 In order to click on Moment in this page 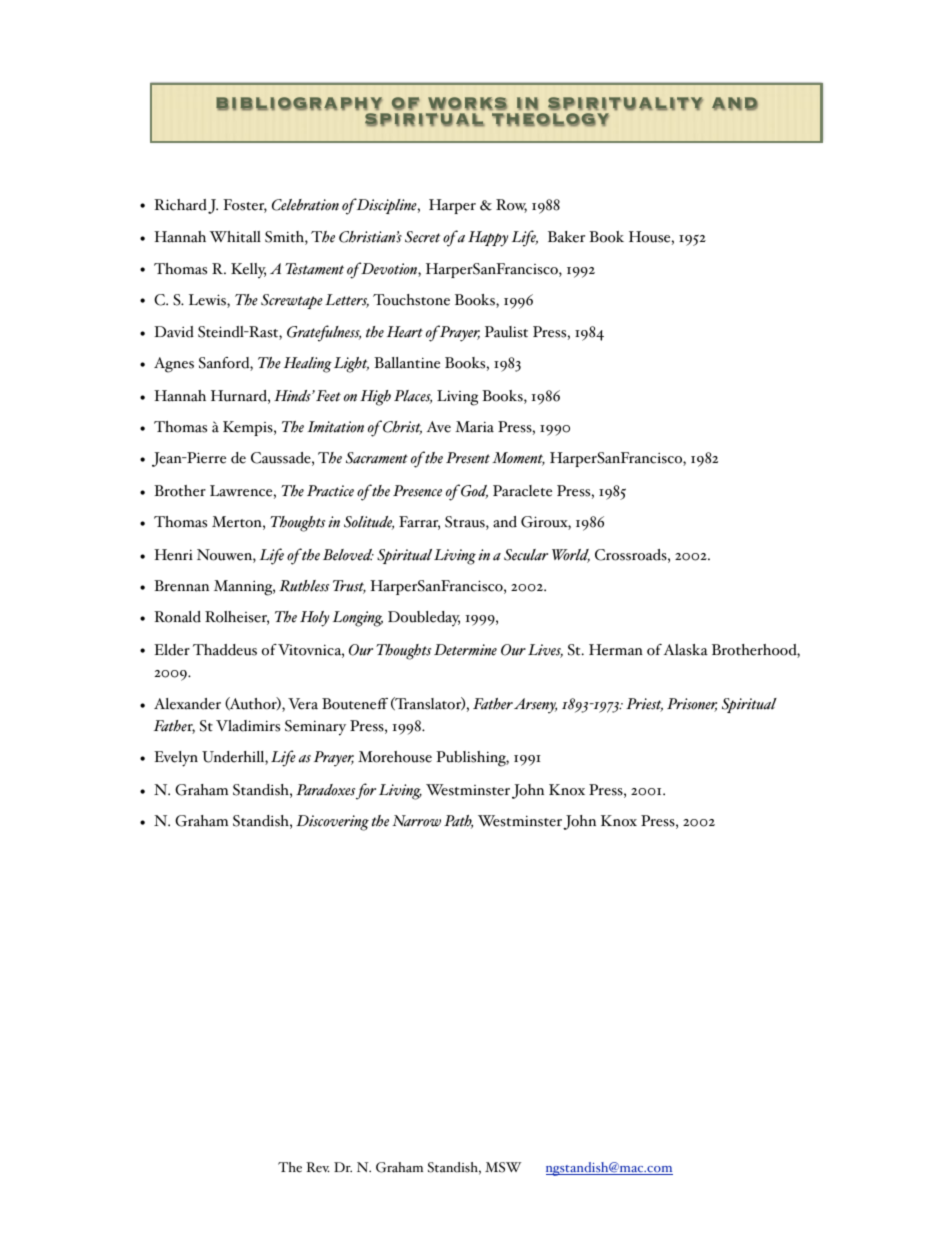, I will do `click(518, 459)`.
